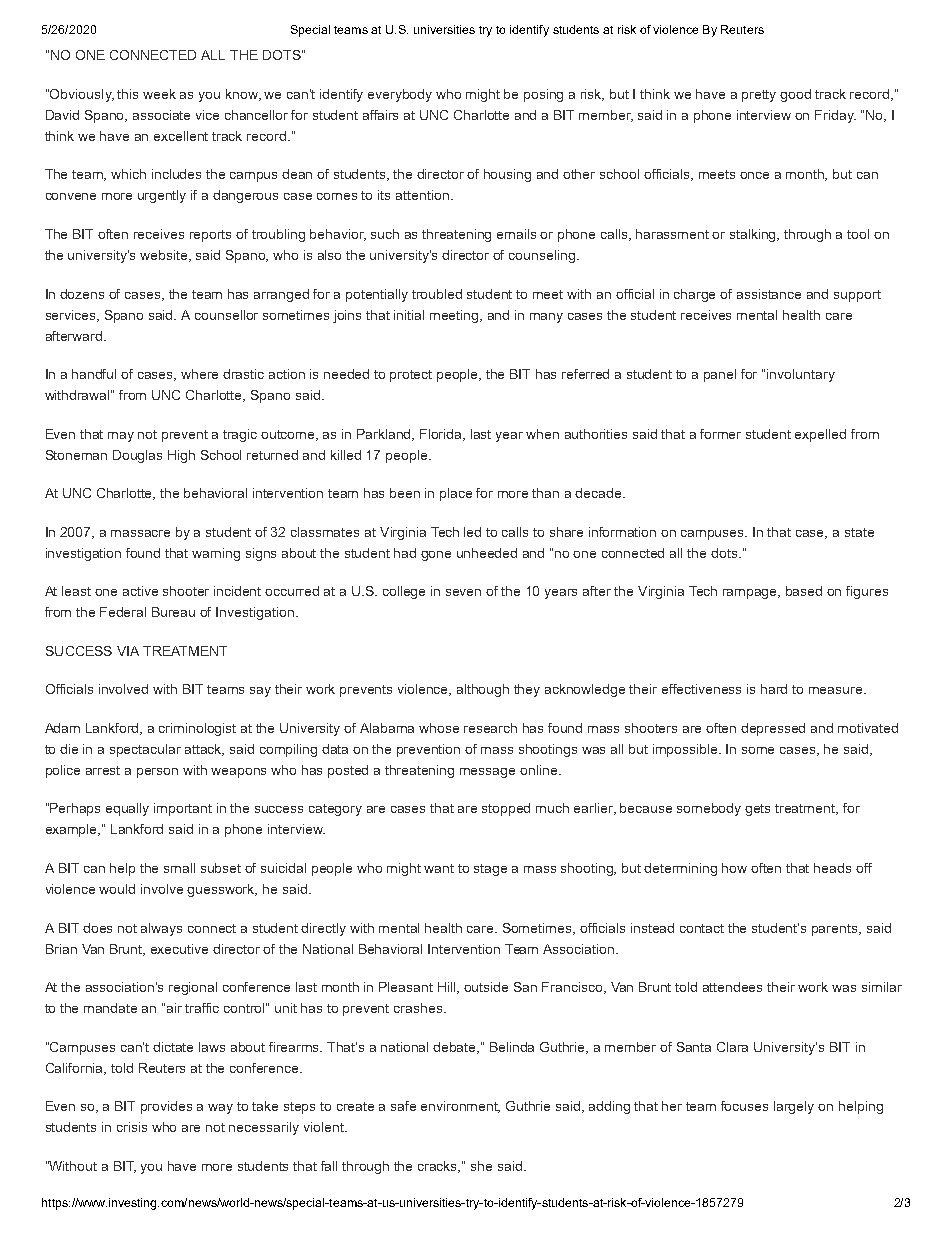  Describe the element at coordinates (507, 175) in the page. I see `housing` at that location.
